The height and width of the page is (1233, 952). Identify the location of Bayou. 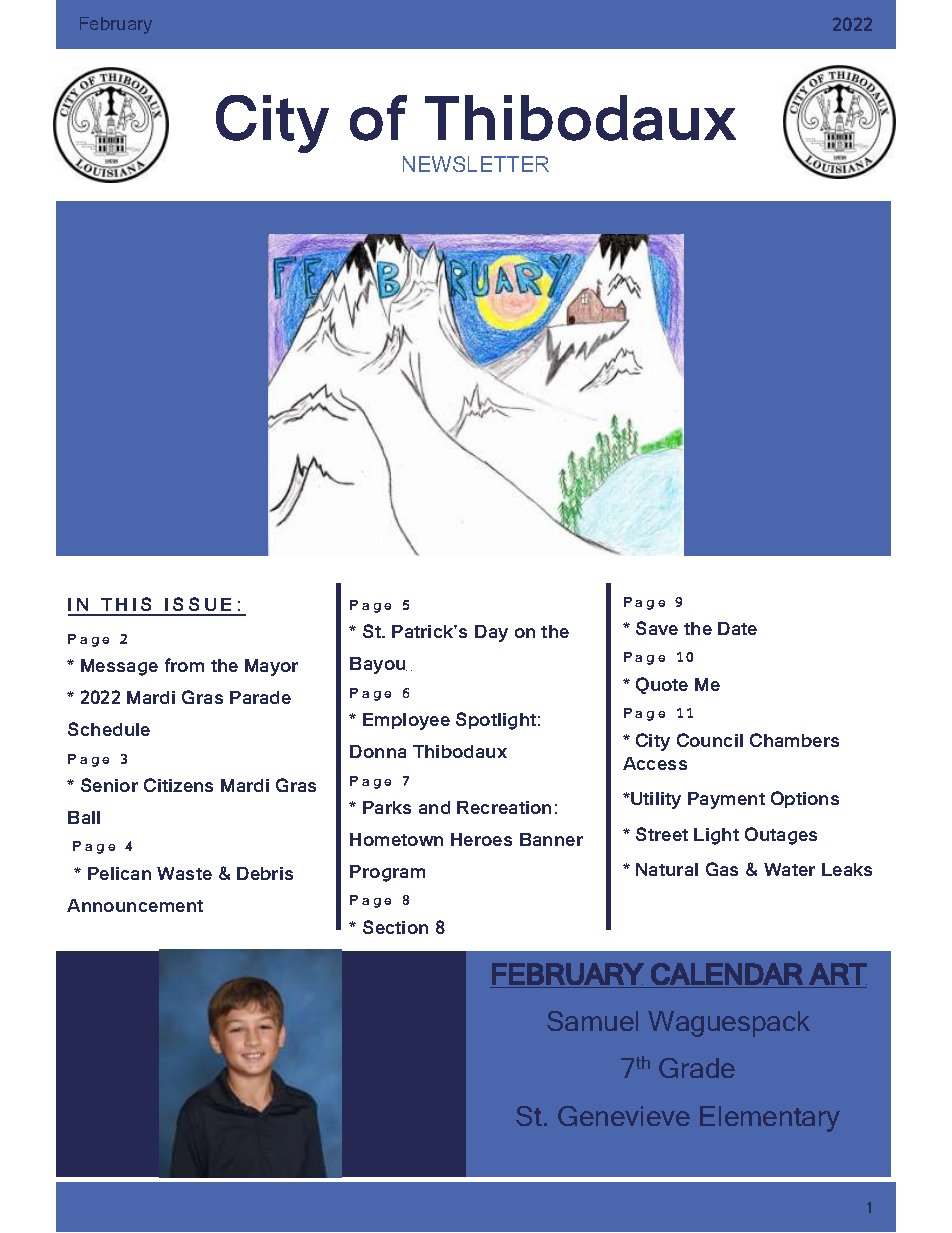
(378, 665).
